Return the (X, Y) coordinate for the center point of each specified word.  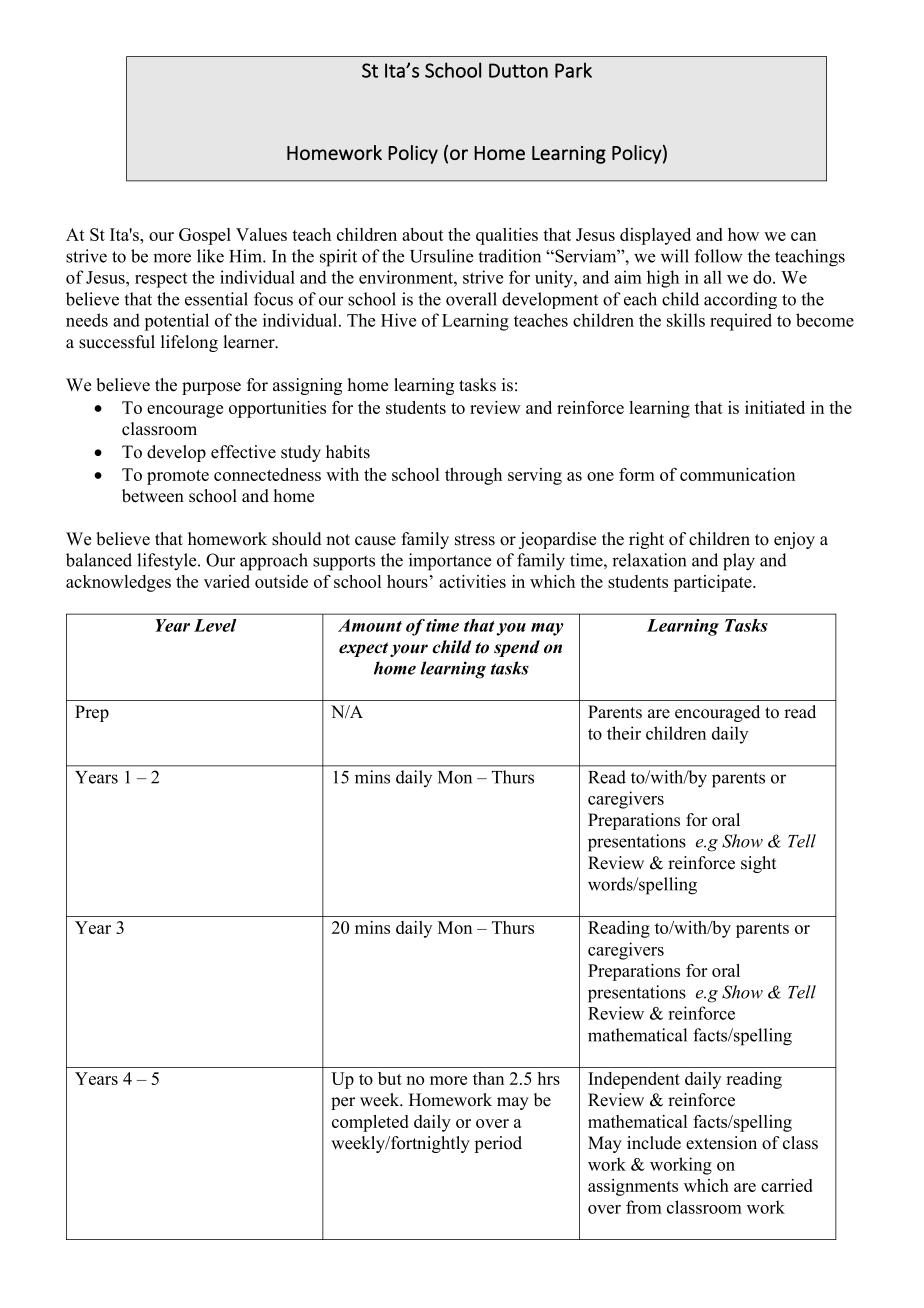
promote (178, 477)
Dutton (518, 70)
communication (737, 474)
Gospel (205, 236)
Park (573, 70)
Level (215, 625)
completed (370, 1123)
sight (759, 864)
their (624, 733)
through (473, 476)
